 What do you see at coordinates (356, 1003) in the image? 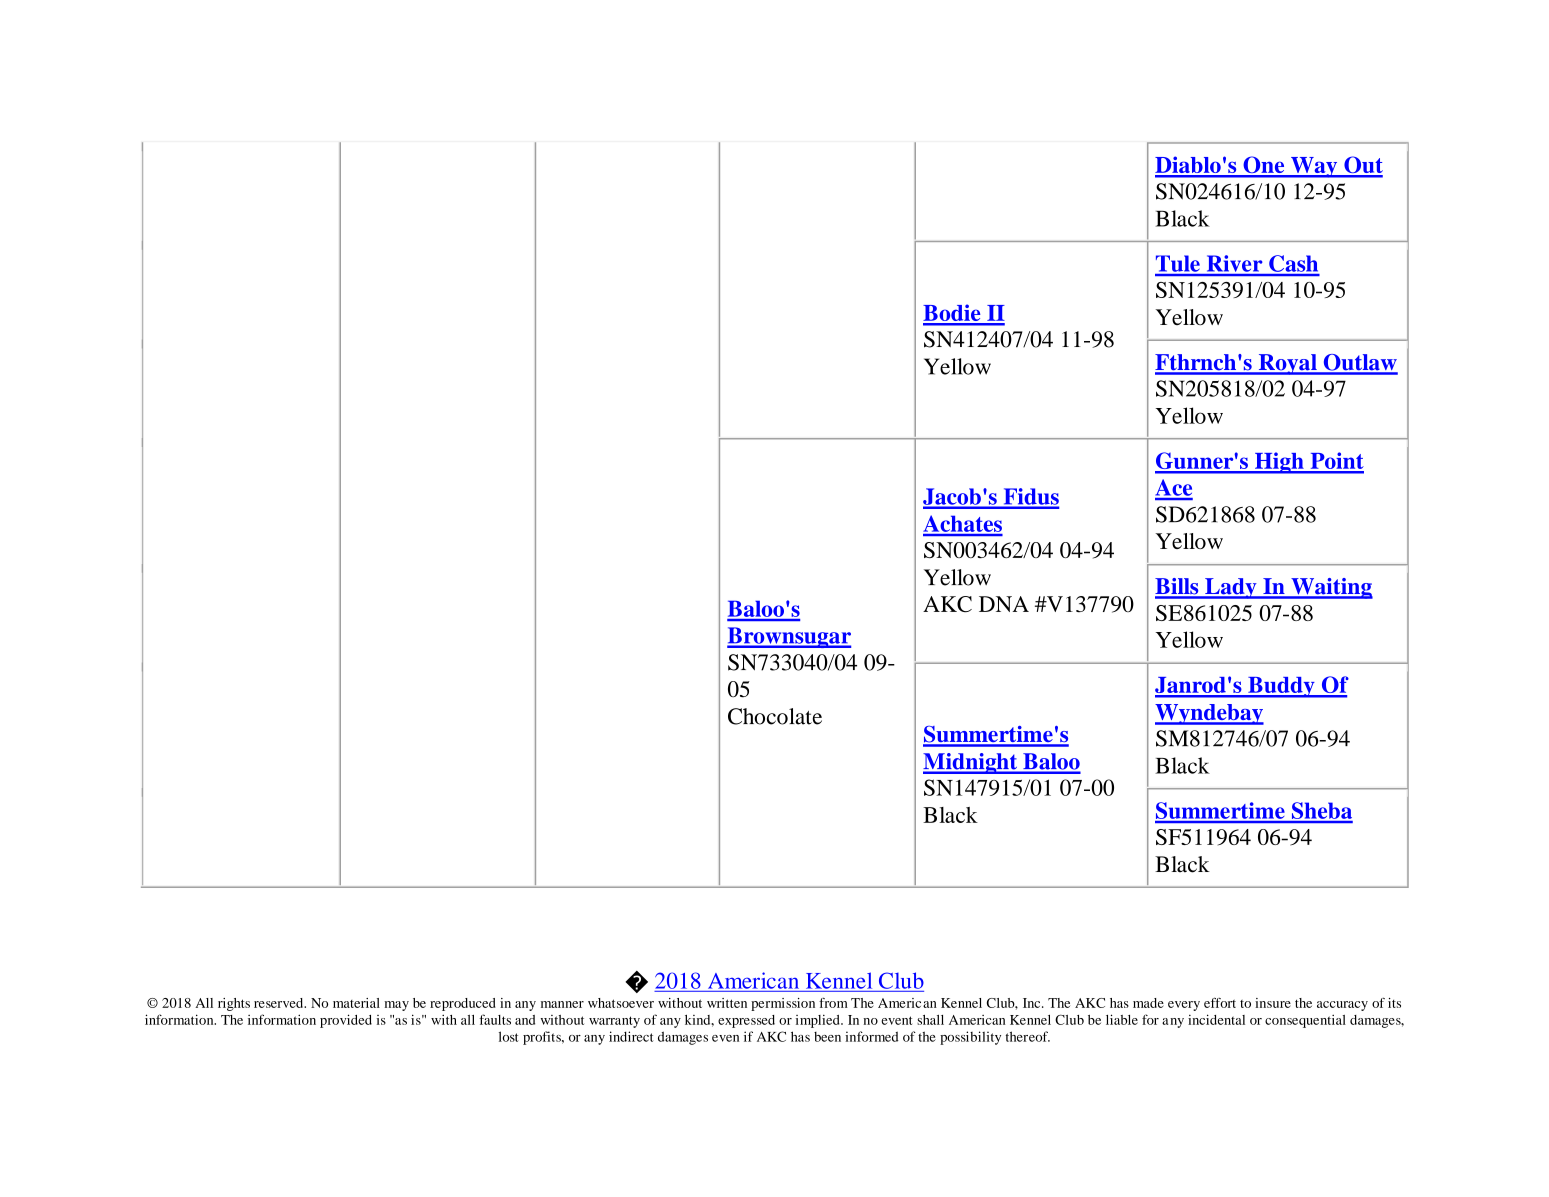
I see `material` at bounding box center [356, 1003].
